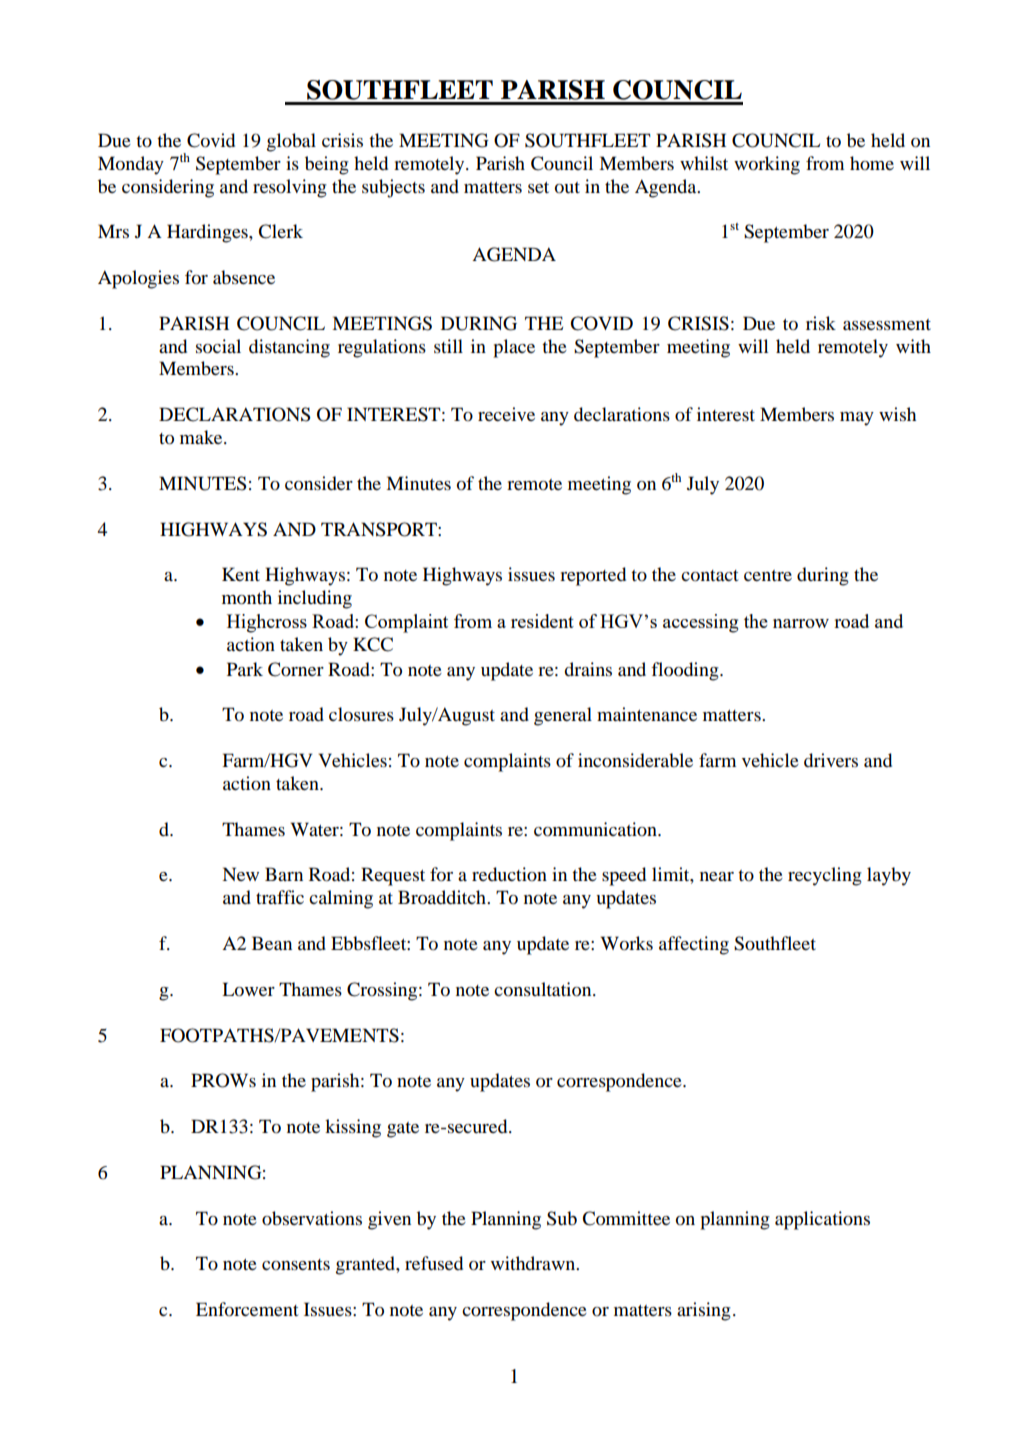 The width and height of the screenshot is (1029, 1456). Describe the element at coordinates (131, 165) in the screenshot. I see `Monday` at that location.
